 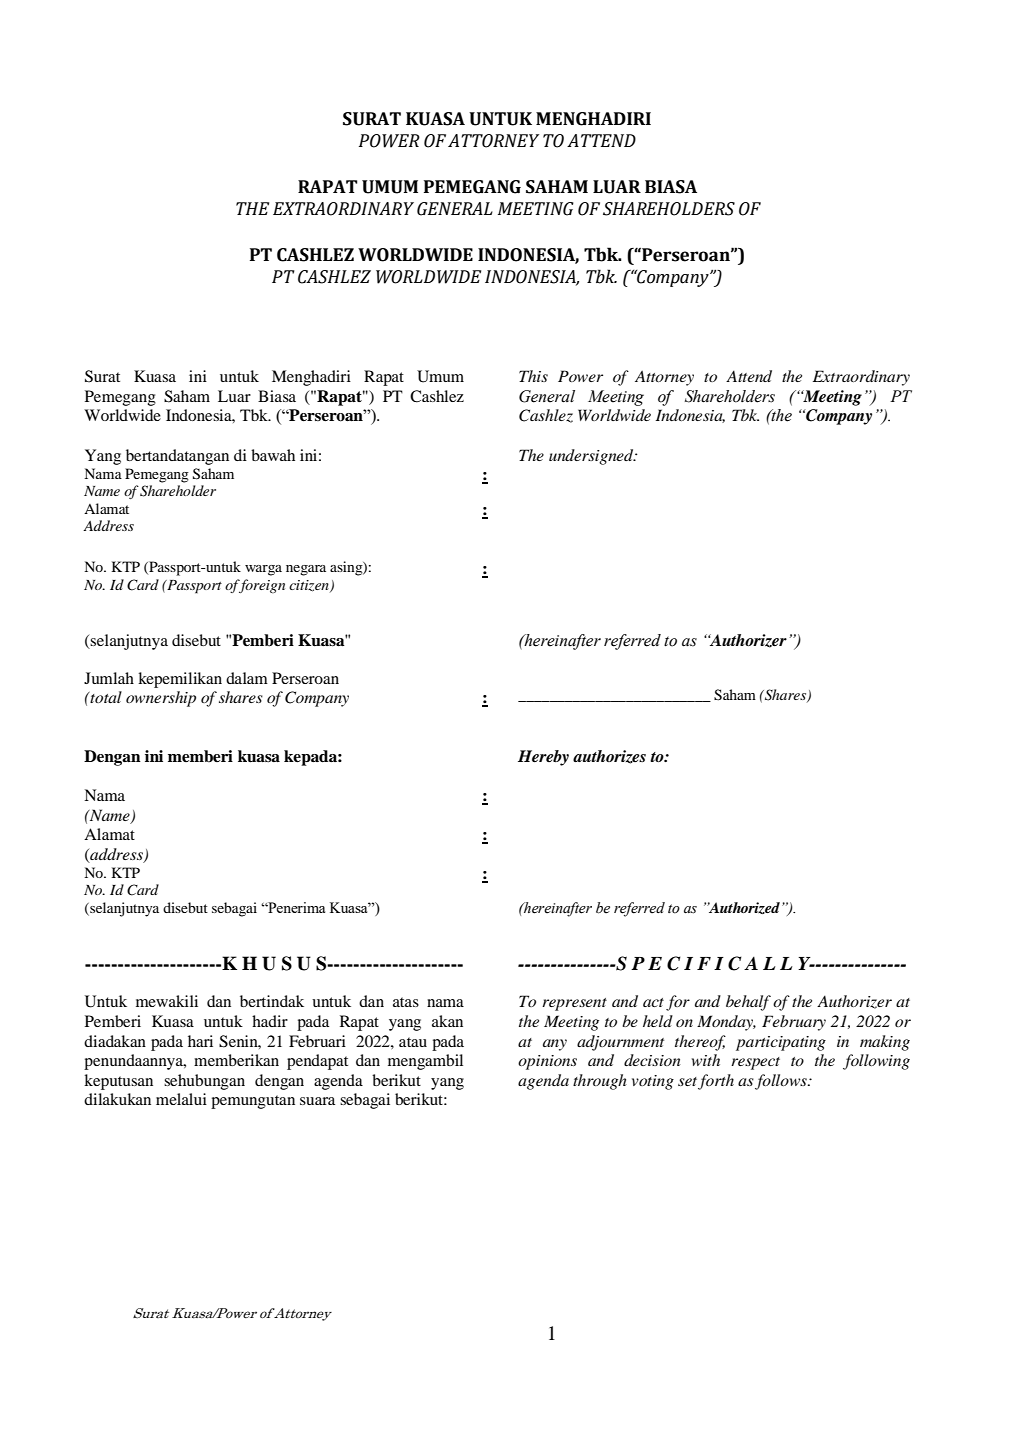 What do you see at coordinates (310, 586) in the document?
I see `citizen` at bounding box center [310, 586].
